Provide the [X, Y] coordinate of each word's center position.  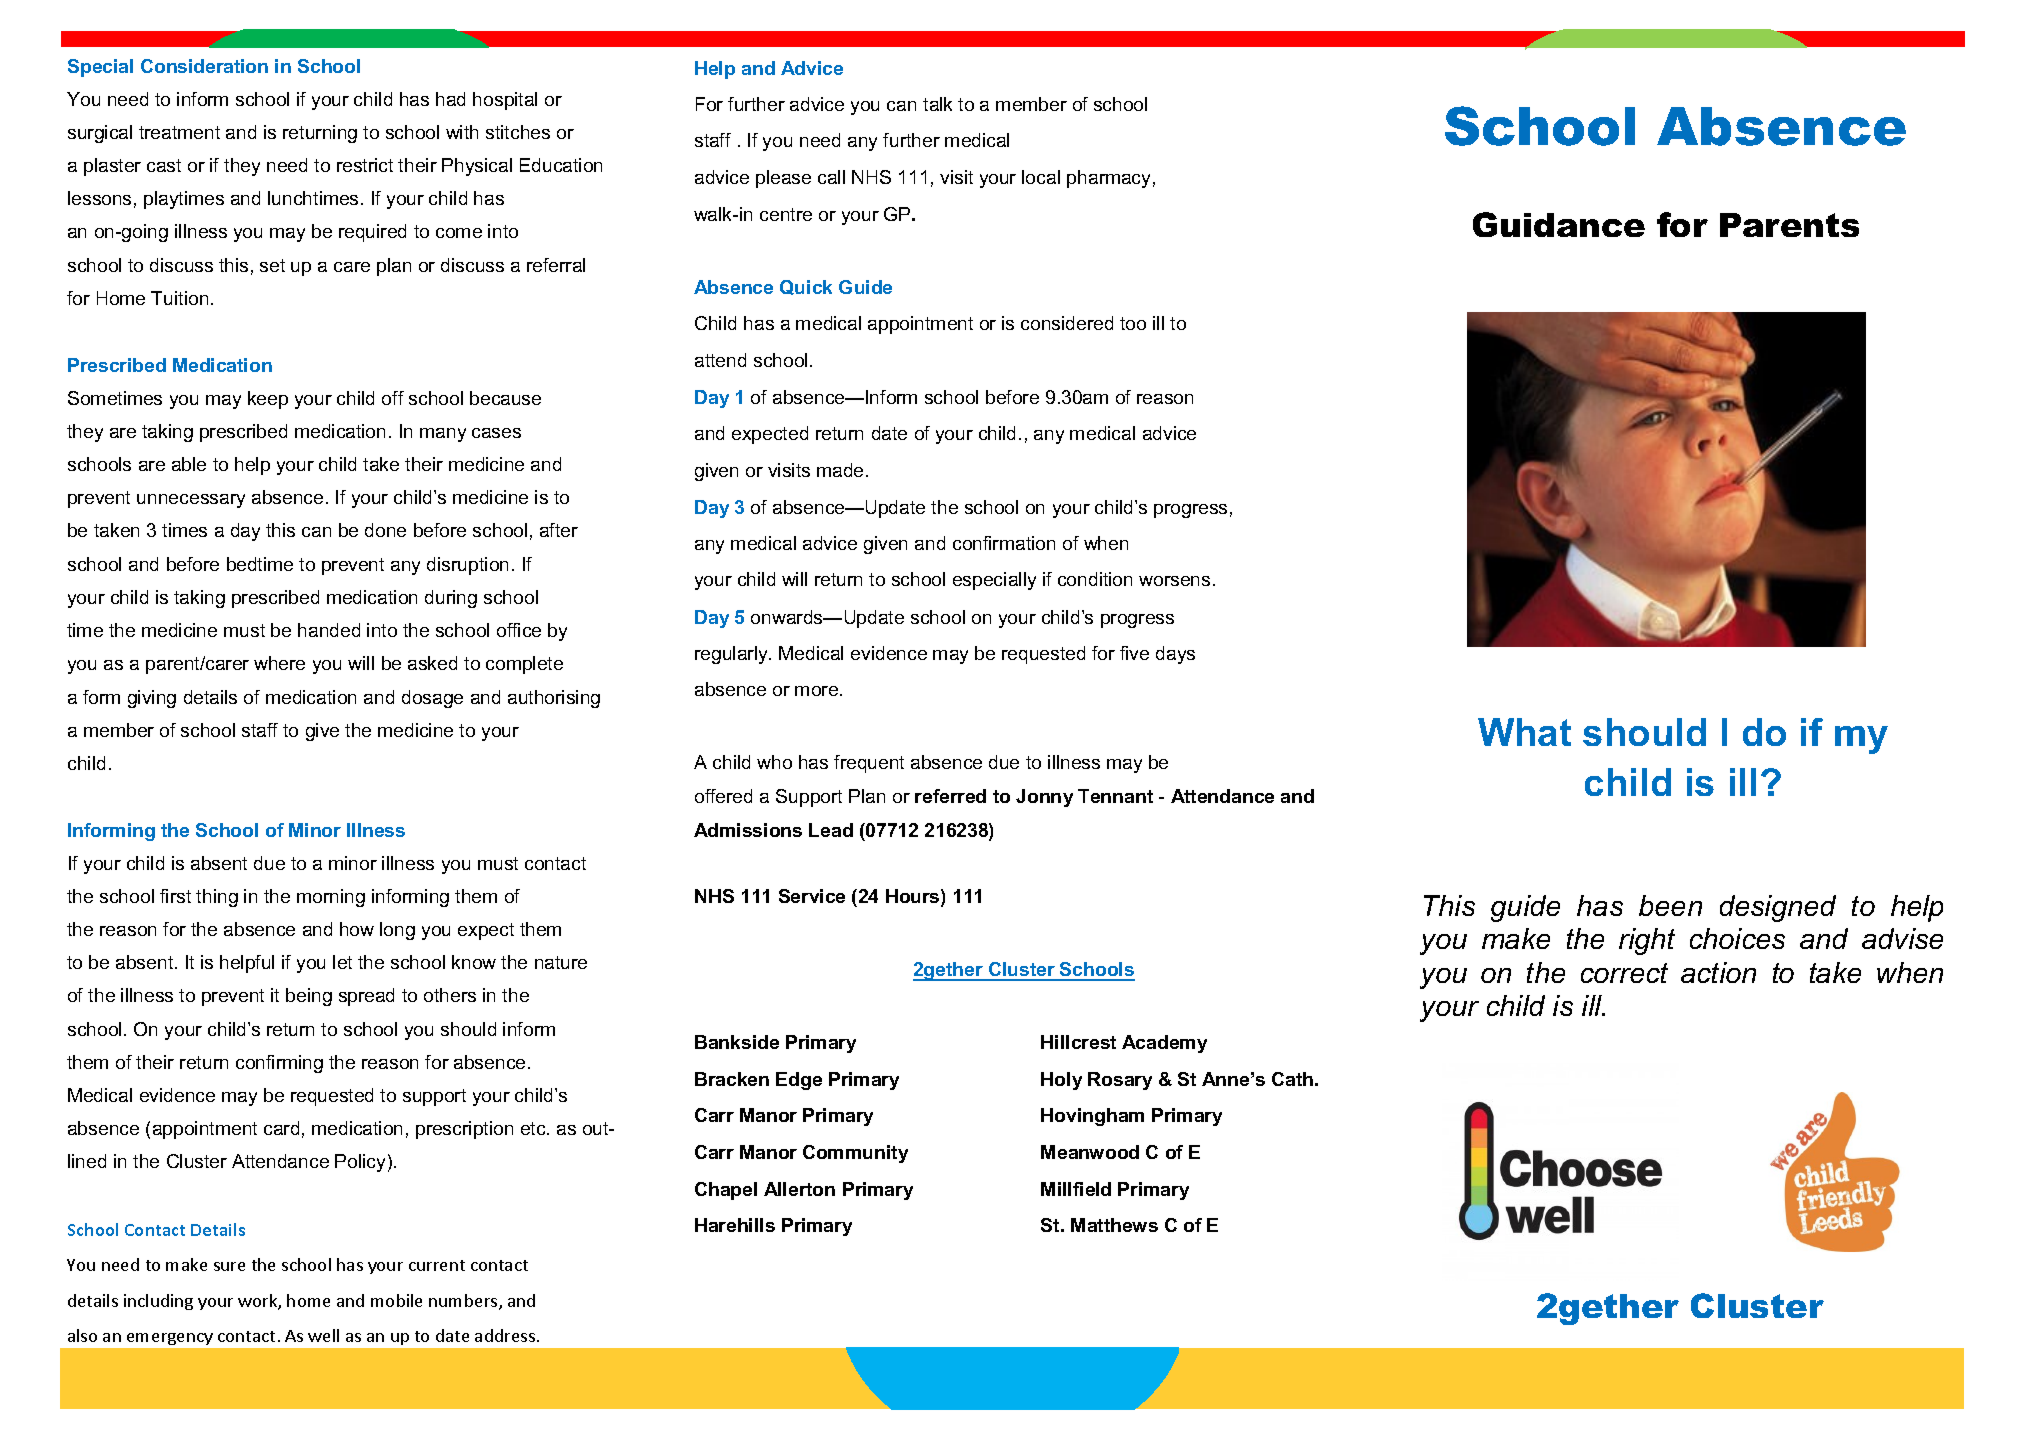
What [1524, 732]
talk [937, 104]
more [818, 691]
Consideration [204, 66]
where [279, 663]
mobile [396, 1300]
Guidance [1559, 224]
